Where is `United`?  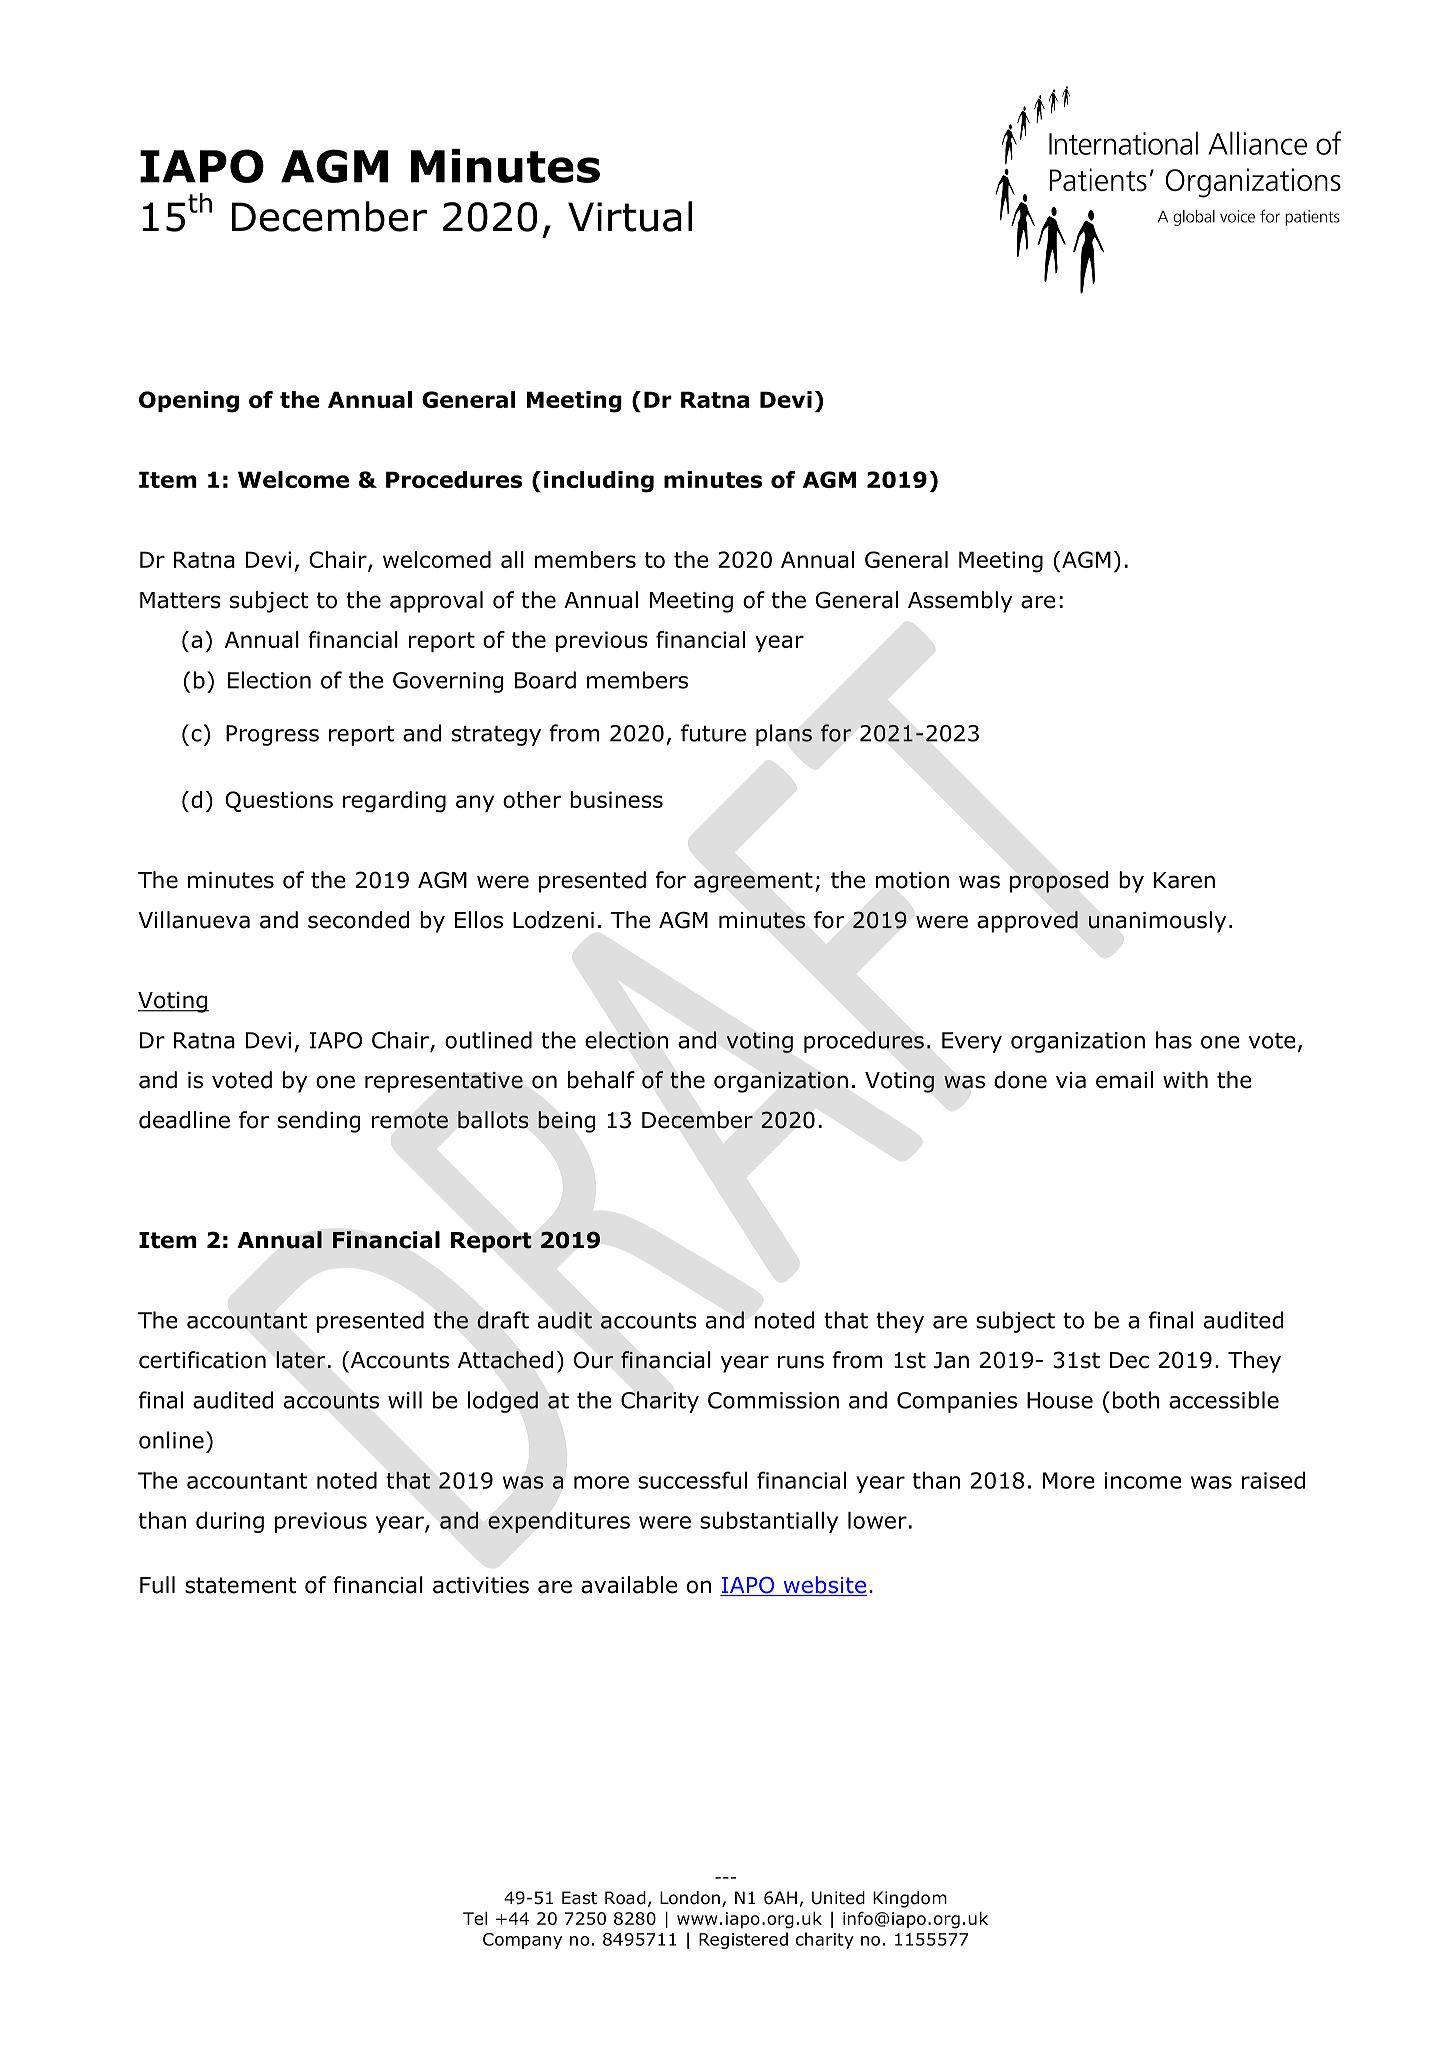
United is located at coordinates (838, 1898).
